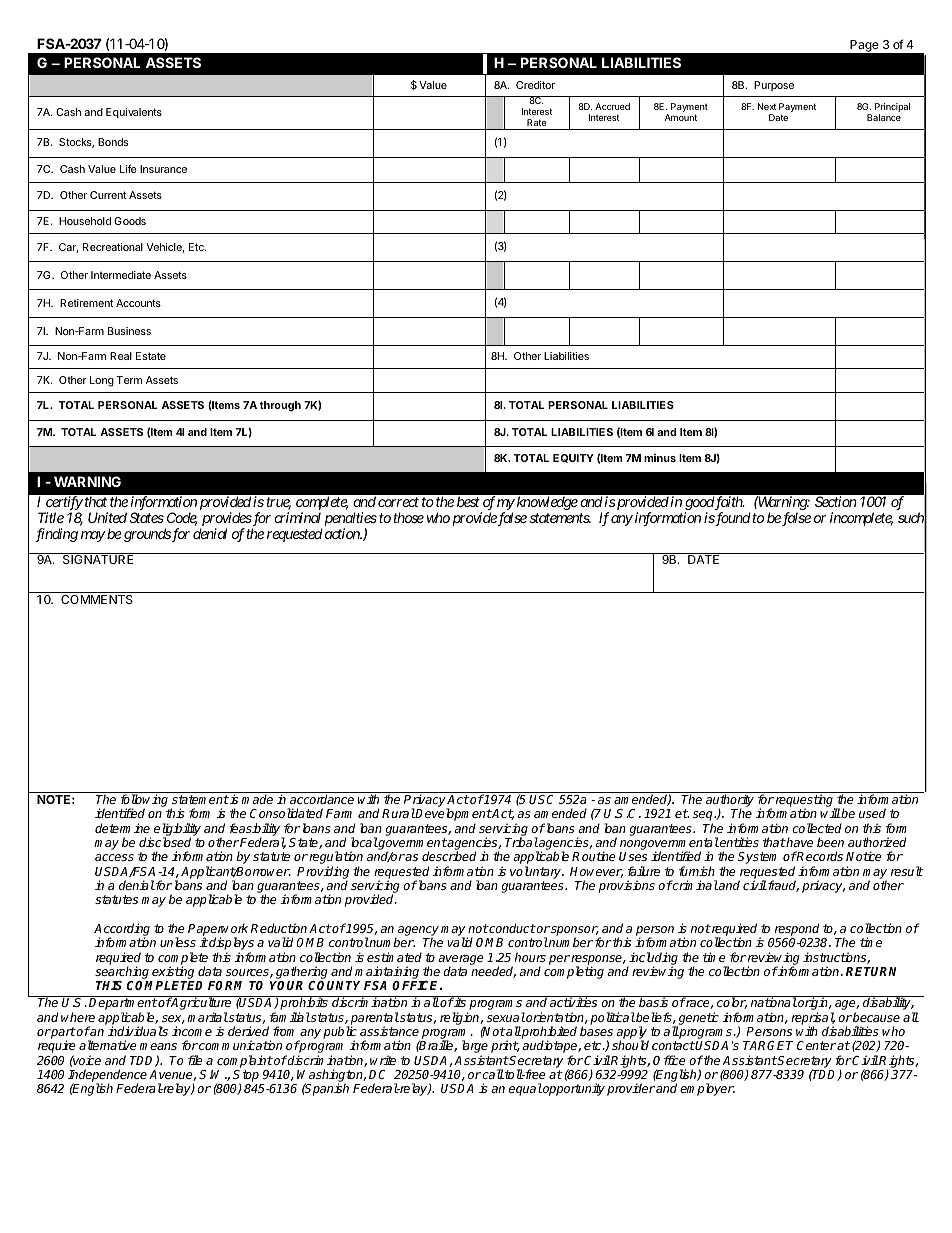 The width and height of the screenshot is (952, 1233). Describe the element at coordinates (767, 106) in the screenshot. I see `Next` at that location.
